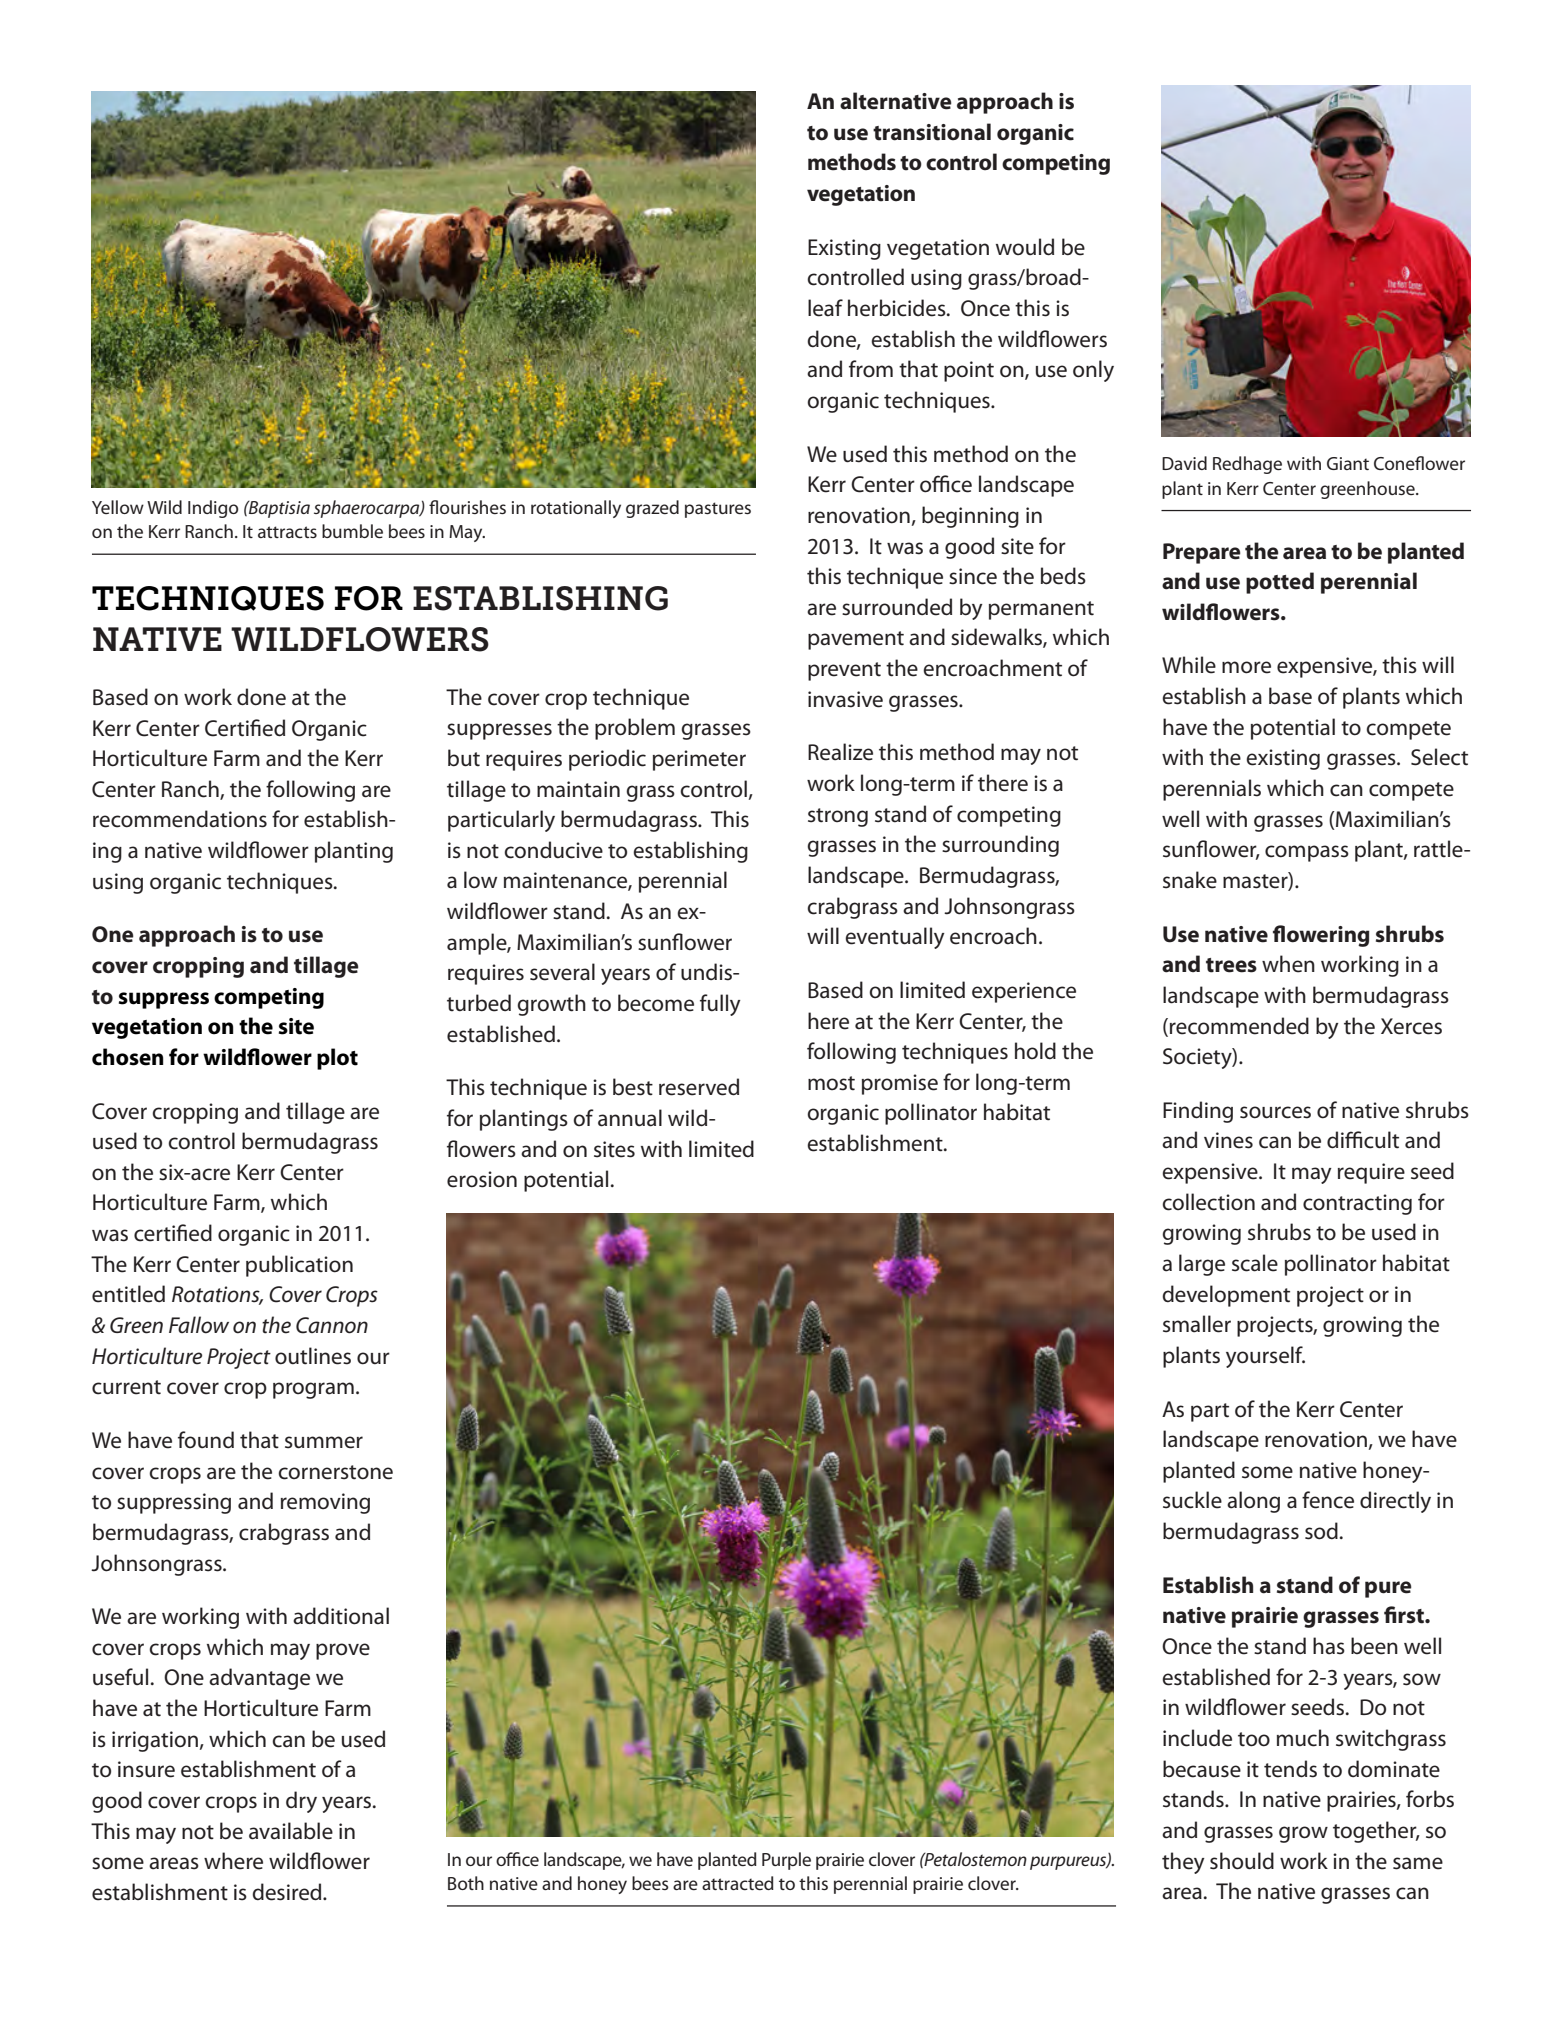  I want to click on Indigo, so click(213, 509).
